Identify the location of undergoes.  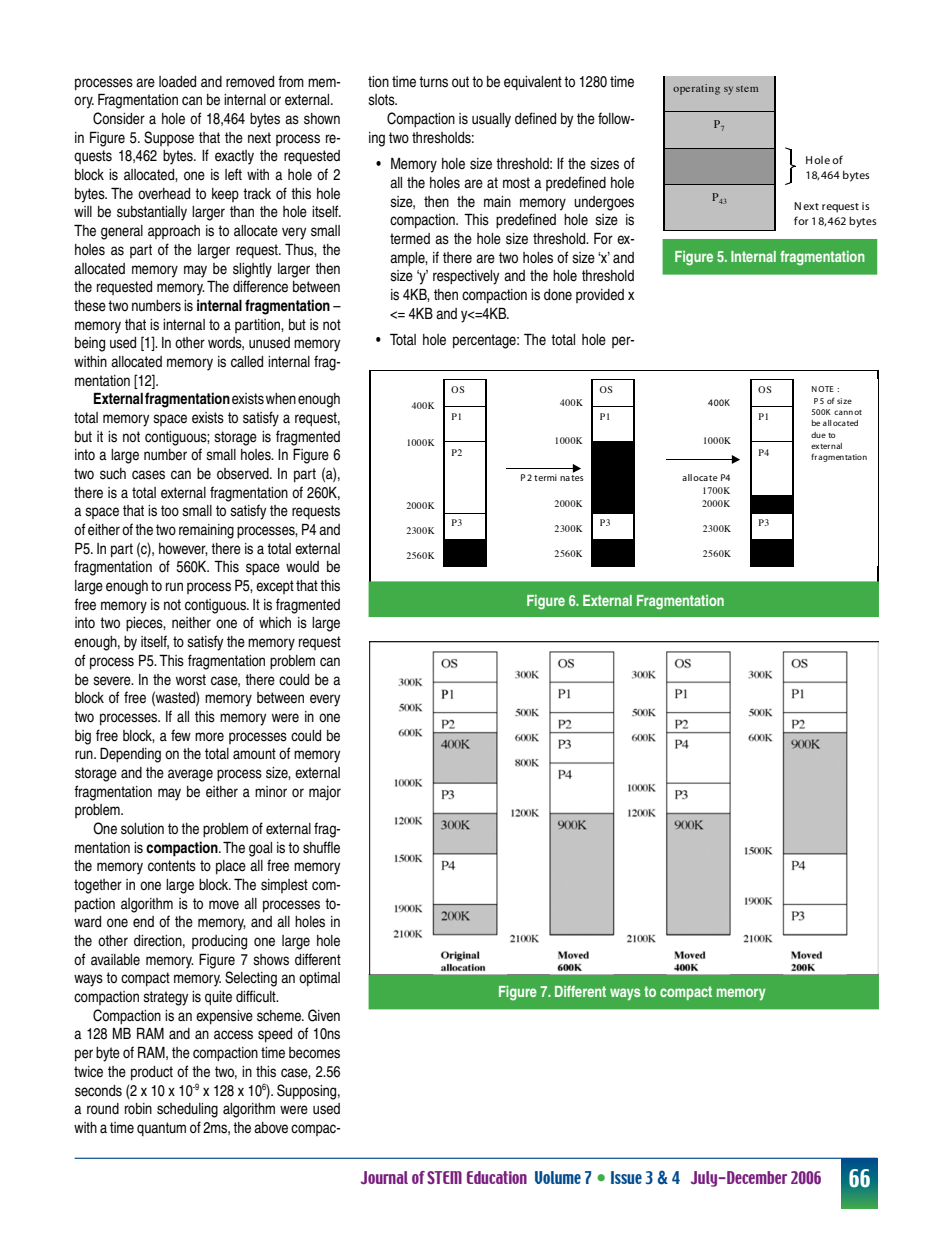
(604, 203).
